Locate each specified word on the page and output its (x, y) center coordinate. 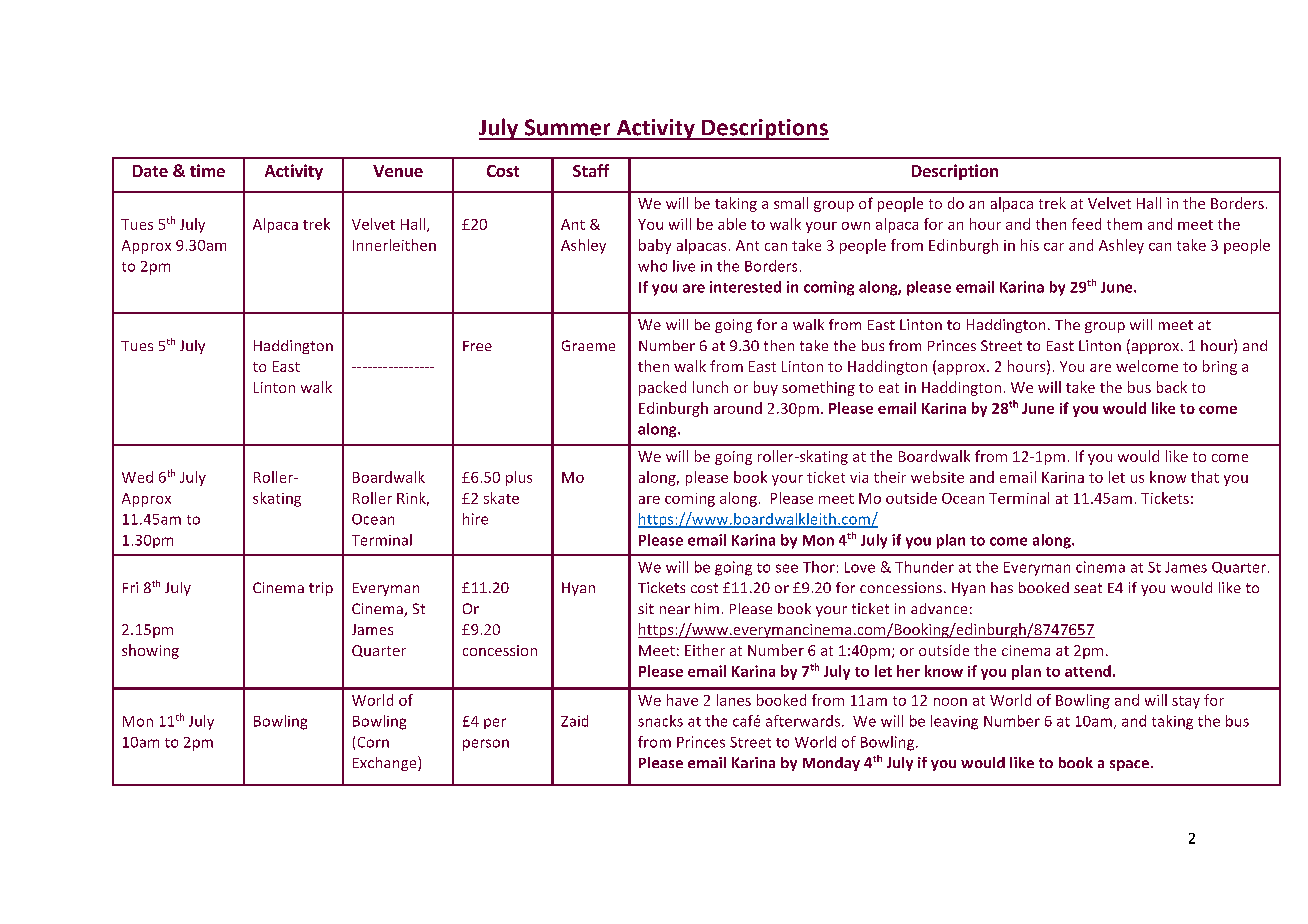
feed (1086, 224)
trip (321, 589)
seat (1088, 588)
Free (477, 346)
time (207, 170)
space (1129, 765)
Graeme (588, 345)
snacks (660, 721)
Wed (137, 477)
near (675, 610)
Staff (591, 170)
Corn (373, 742)
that (1205, 477)
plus (519, 478)
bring (1220, 367)
